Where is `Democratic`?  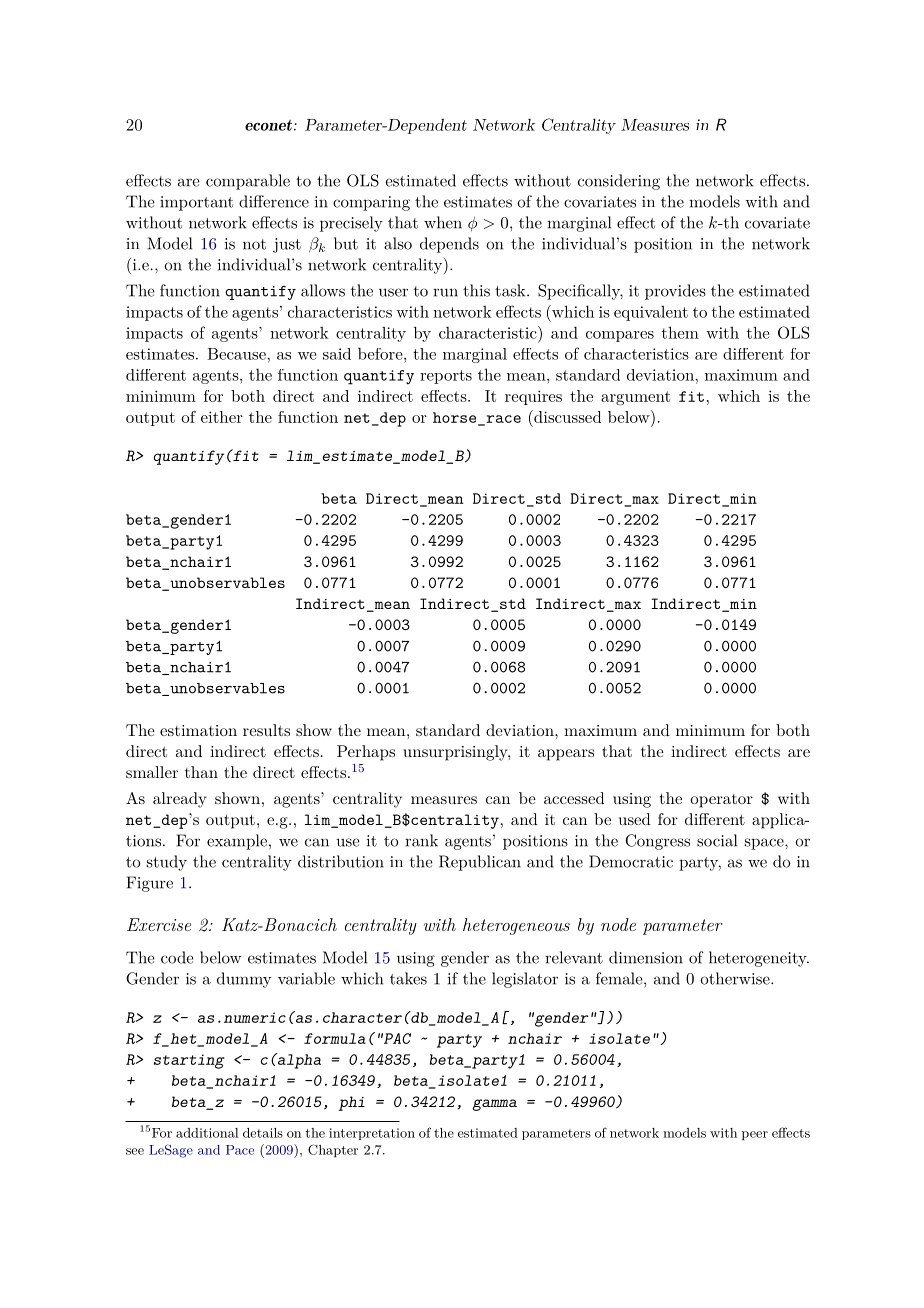
Democratic is located at coordinates (631, 861).
